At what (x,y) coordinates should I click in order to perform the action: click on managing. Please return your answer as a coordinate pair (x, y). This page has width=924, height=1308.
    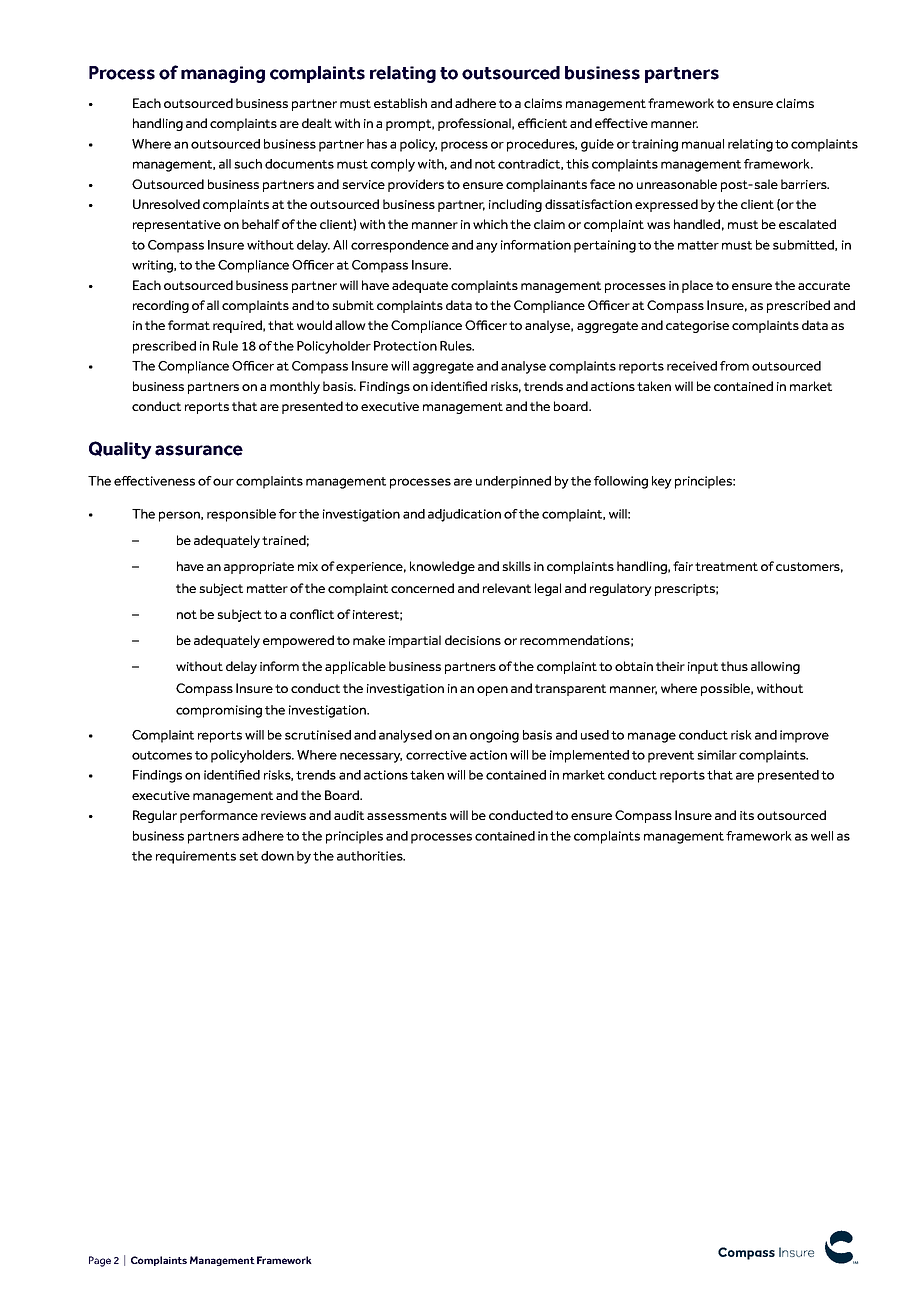
    Looking at the image, I should click on (223, 74).
